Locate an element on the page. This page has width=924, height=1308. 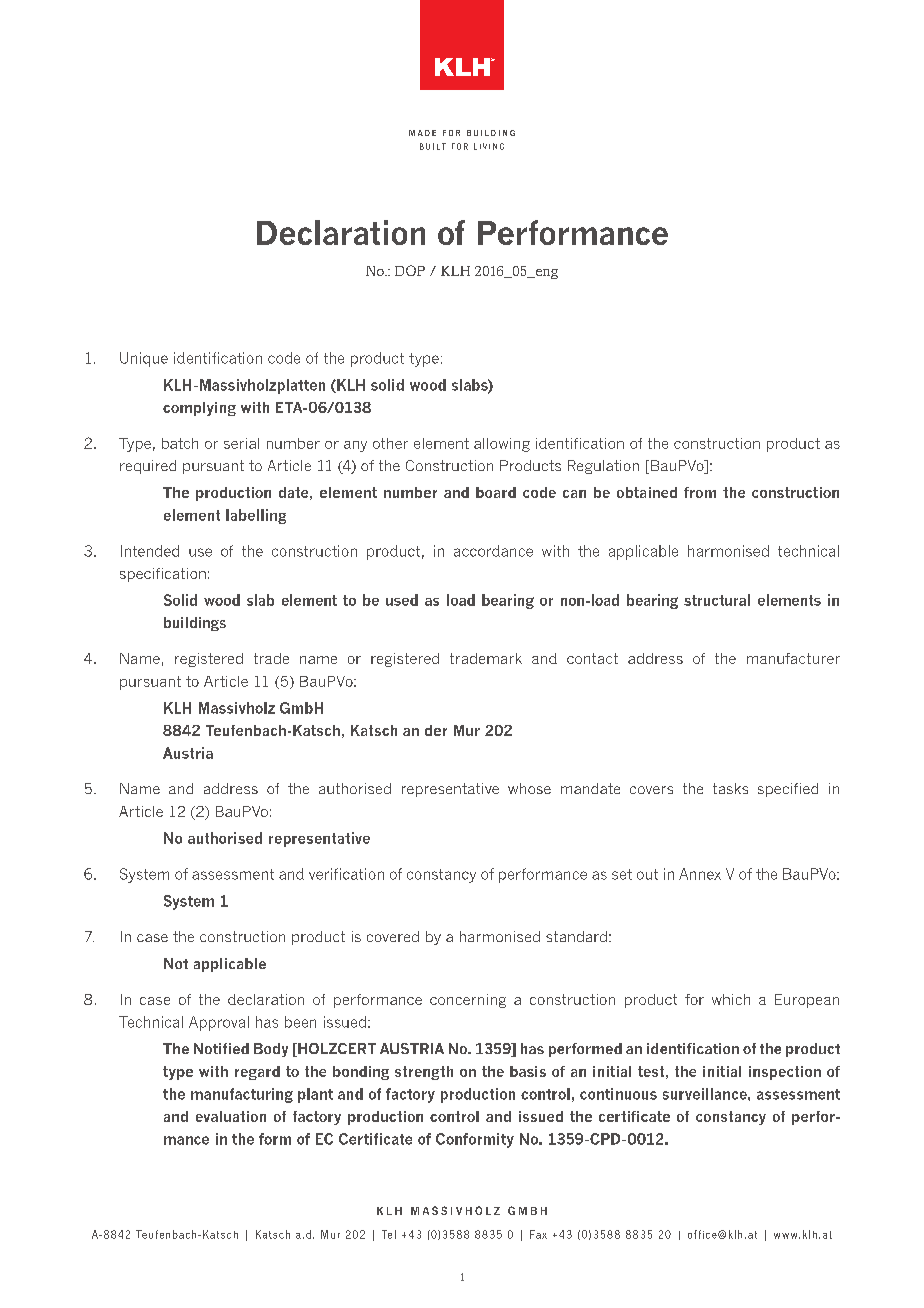
Tel is located at coordinates (389, 1234).
